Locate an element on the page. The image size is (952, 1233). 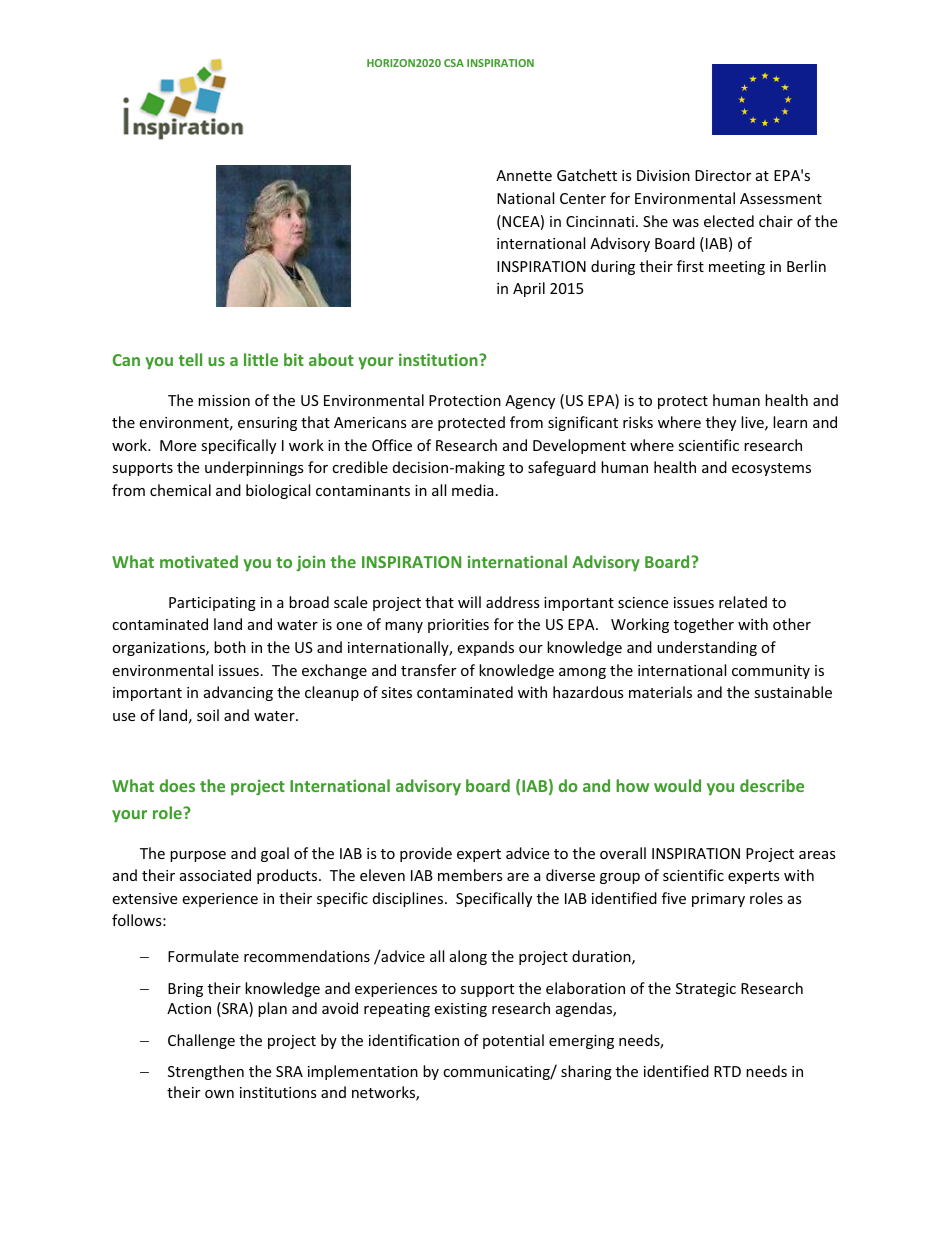
Strengthen is located at coordinates (206, 1072).
